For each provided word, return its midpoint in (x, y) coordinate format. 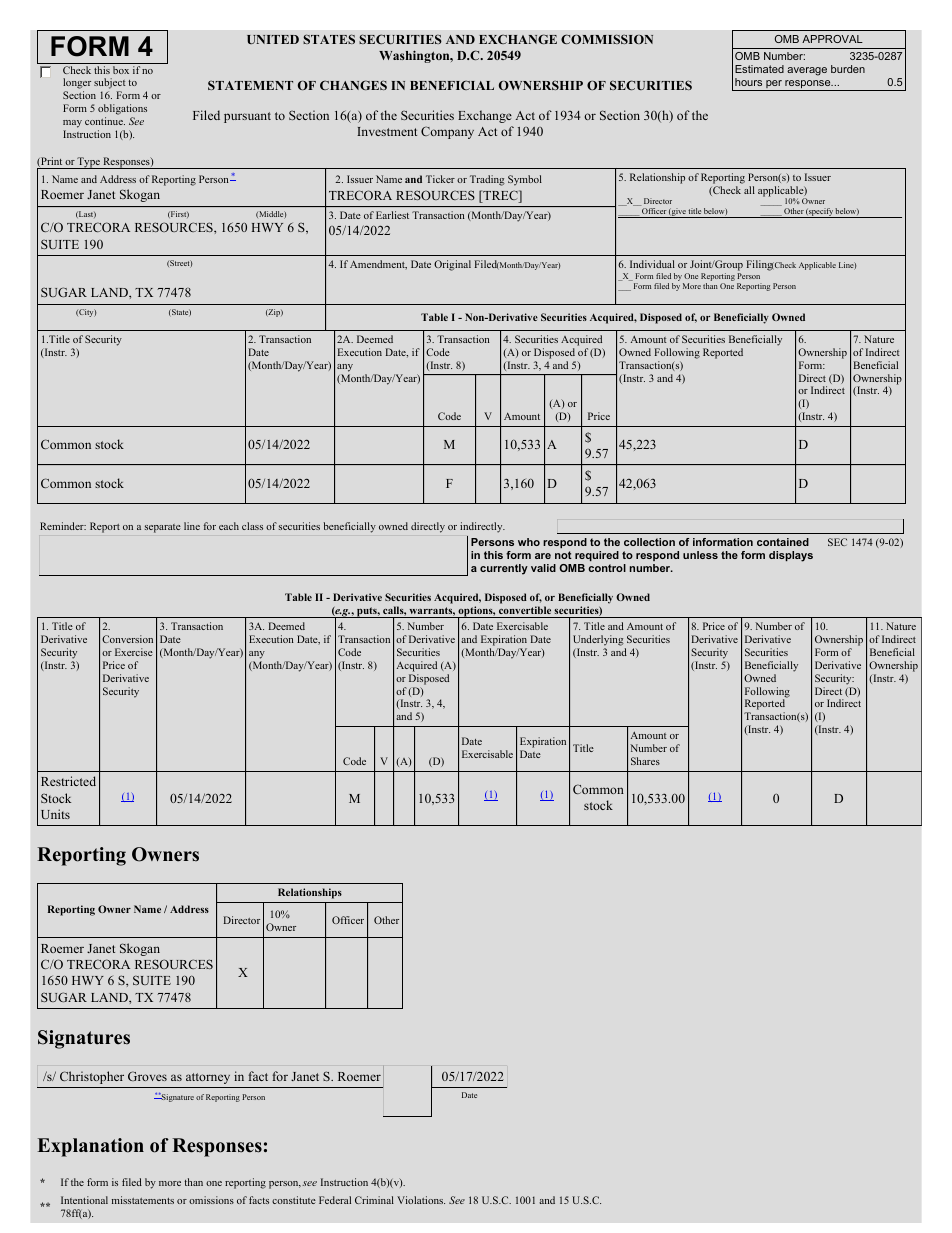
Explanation (90, 1147)
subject (110, 85)
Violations (421, 1200)
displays (791, 556)
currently (504, 569)
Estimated (759, 69)
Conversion (127, 639)
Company (447, 132)
